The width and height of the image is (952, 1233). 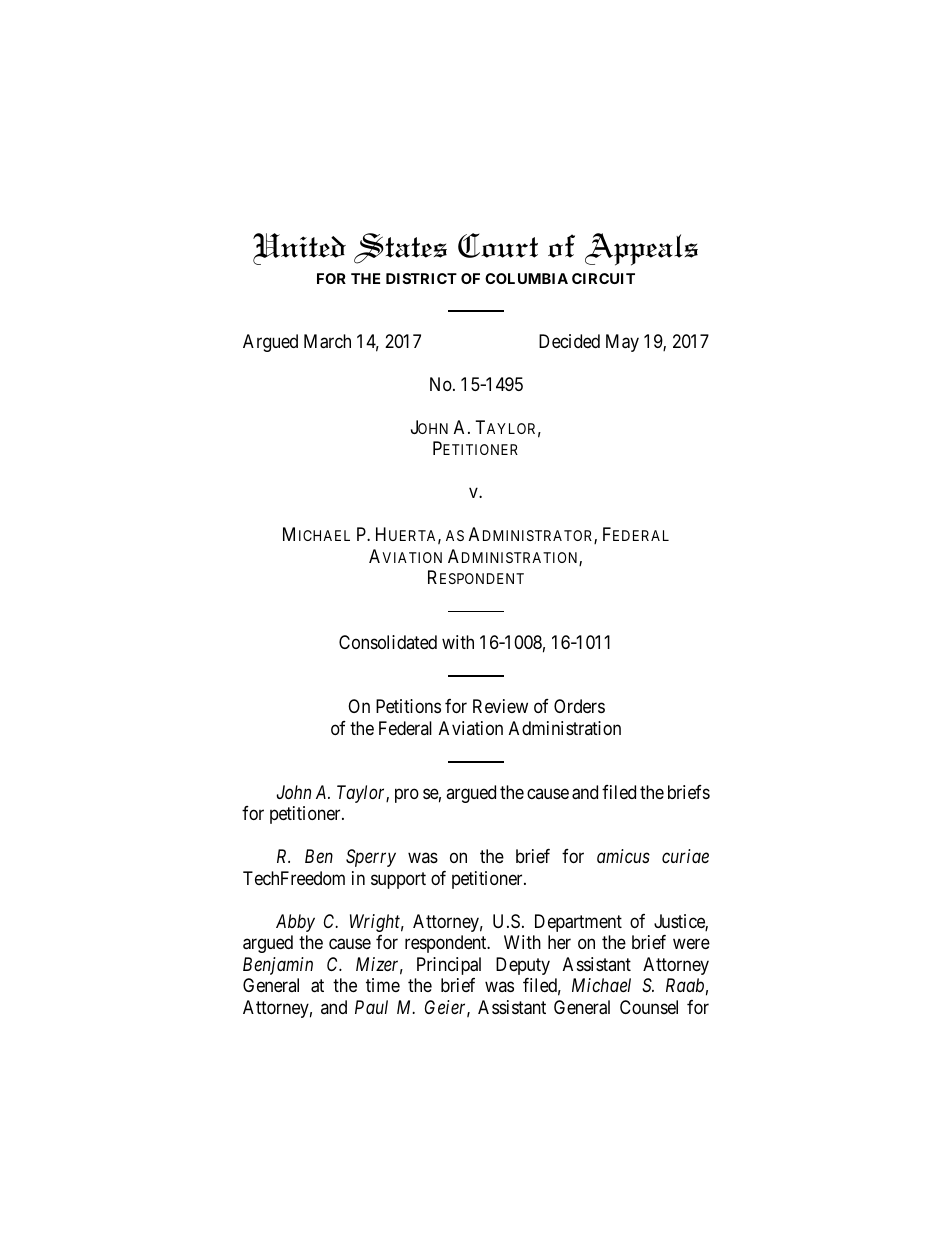 What do you see at coordinates (500, 706) in the image?
I see `Review` at bounding box center [500, 706].
